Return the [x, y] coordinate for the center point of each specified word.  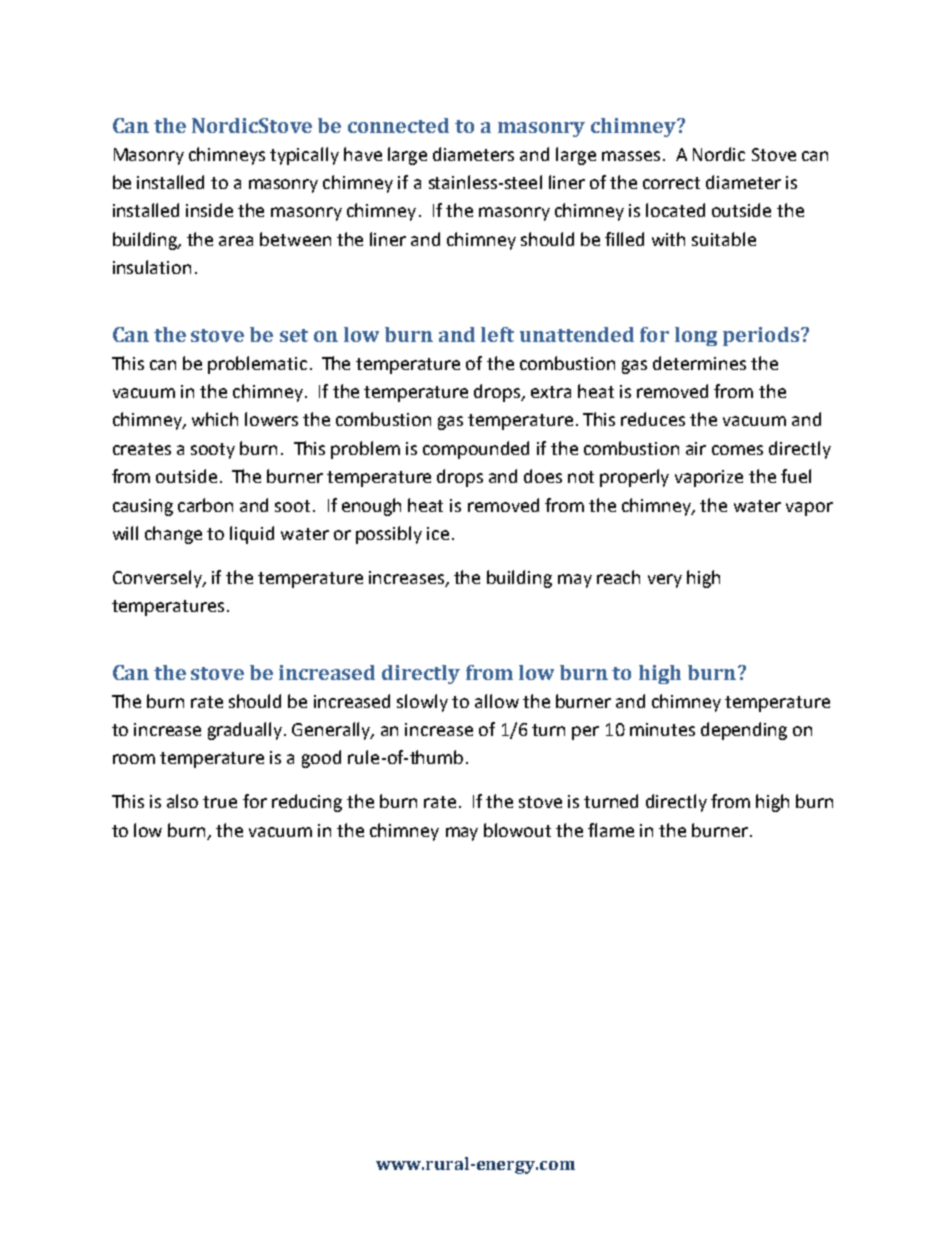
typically [304, 156]
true [220, 802]
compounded [476, 450]
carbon [205, 505]
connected [398, 125]
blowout [517, 830]
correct [671, 183]
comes [737, 450]
